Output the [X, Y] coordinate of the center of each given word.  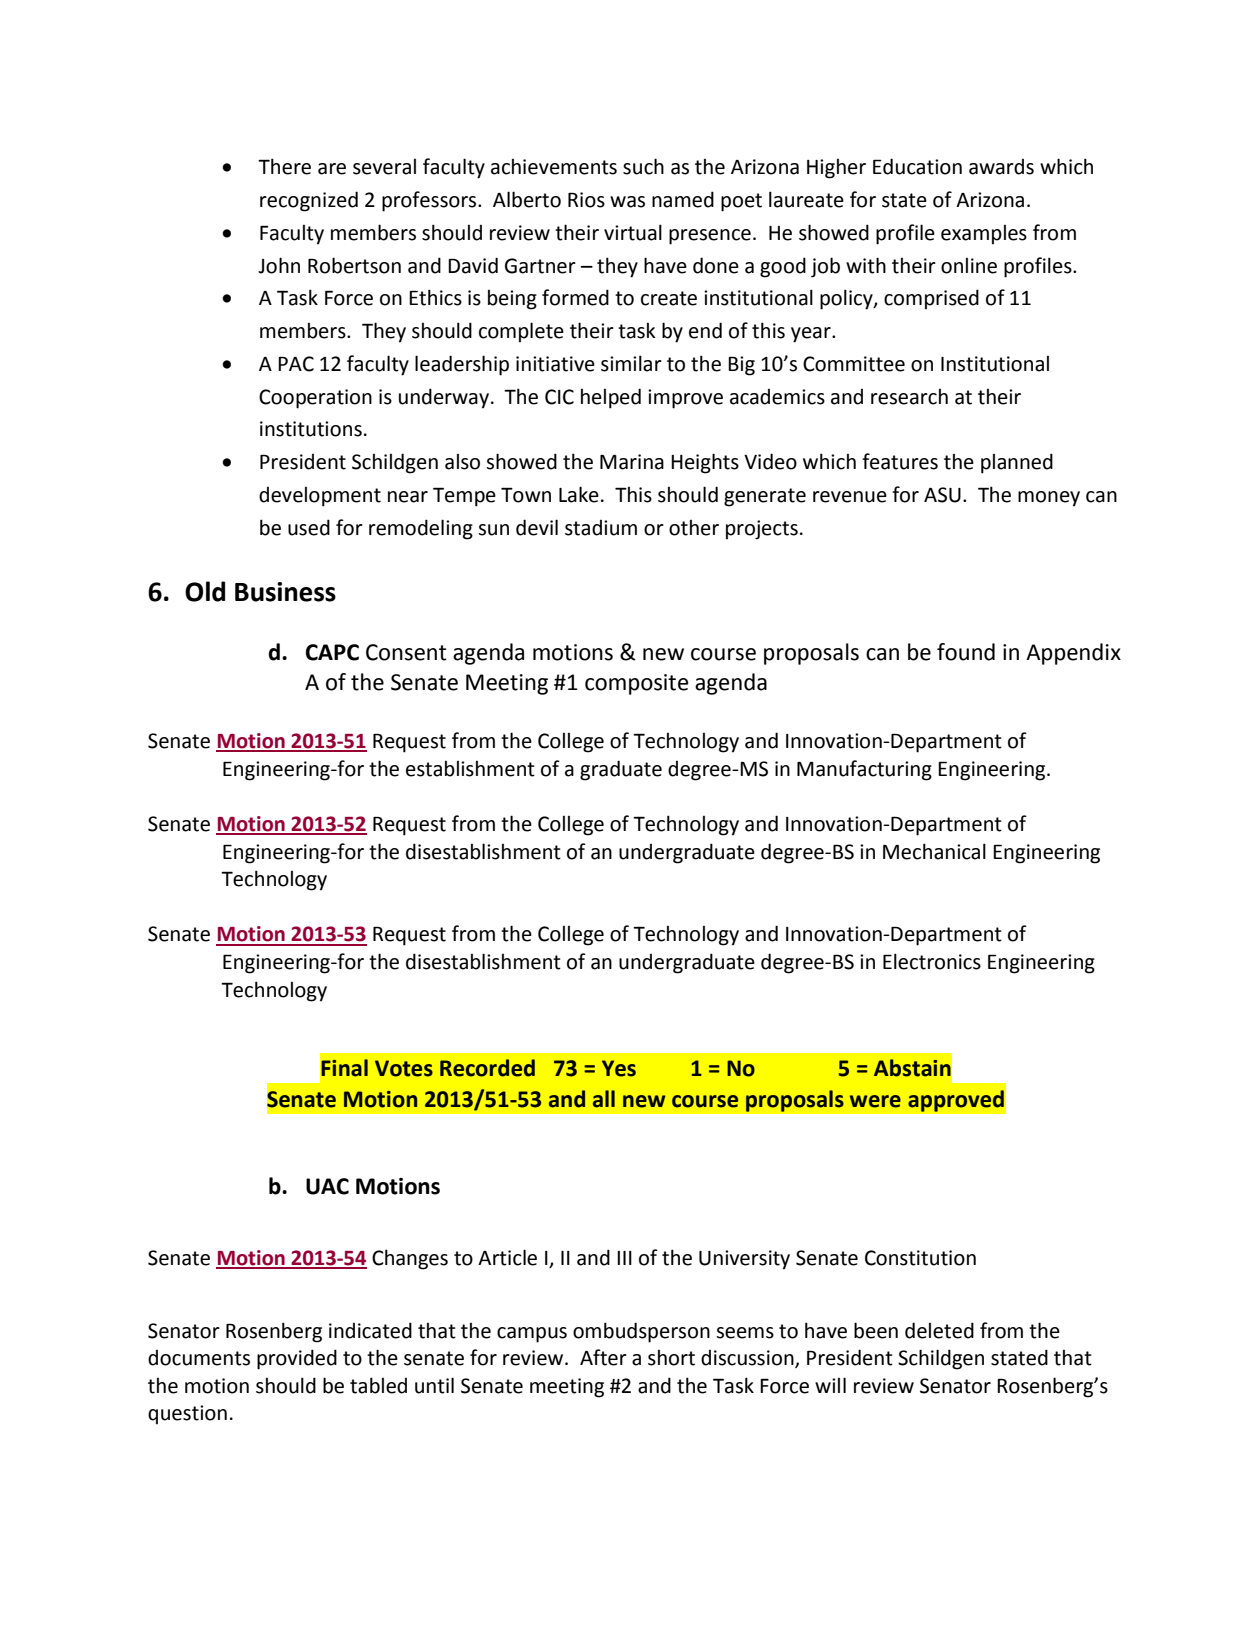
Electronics [932, 961]
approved [956, 1101]
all [604, 1099]
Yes [619, 1068]
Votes [404, 1068]
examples [984, 235]
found [966, 652]
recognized [309, 201]
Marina [632, 462]
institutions [311, 429]
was [627, 202]
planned [1017, 463]
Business [285, 592]
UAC [327, 1186]
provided [297, 1359]
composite [637, 684]
